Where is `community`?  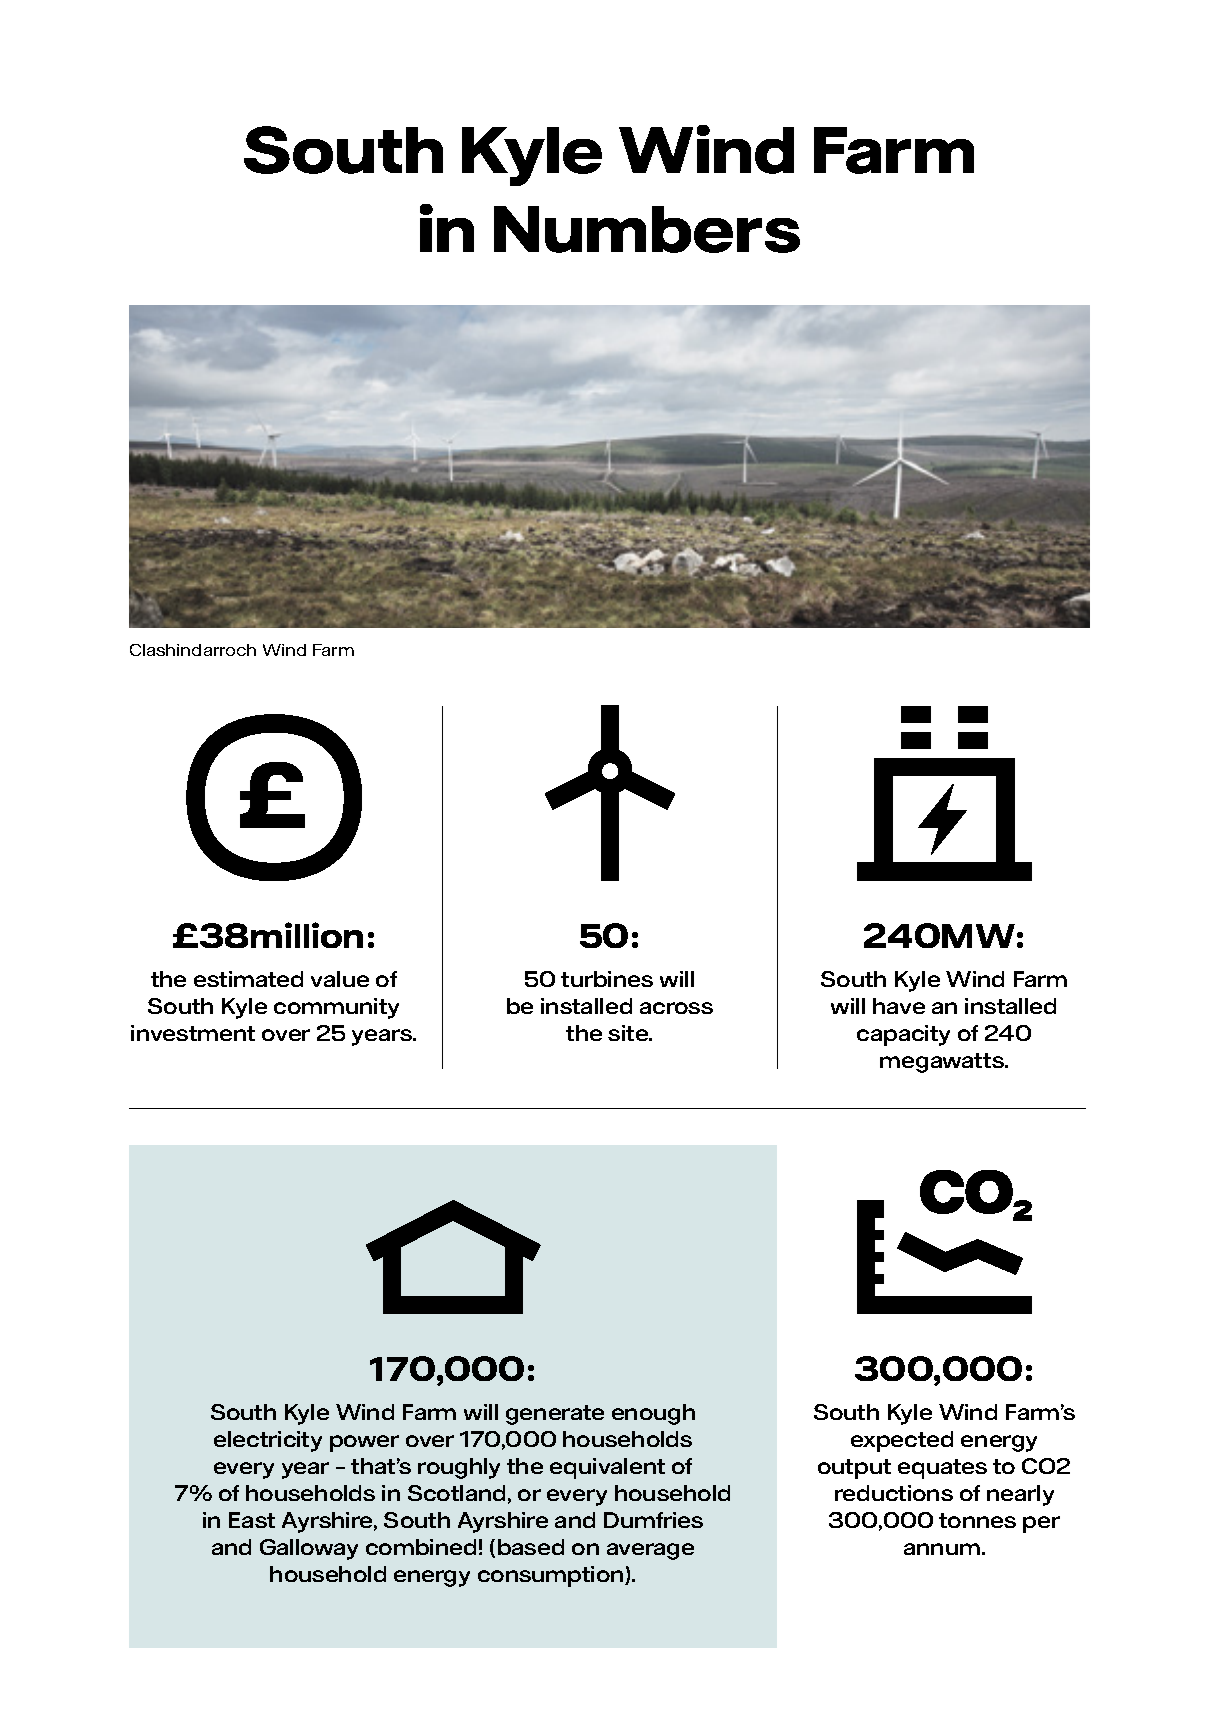
community is located at coordinates (336, 1008).
